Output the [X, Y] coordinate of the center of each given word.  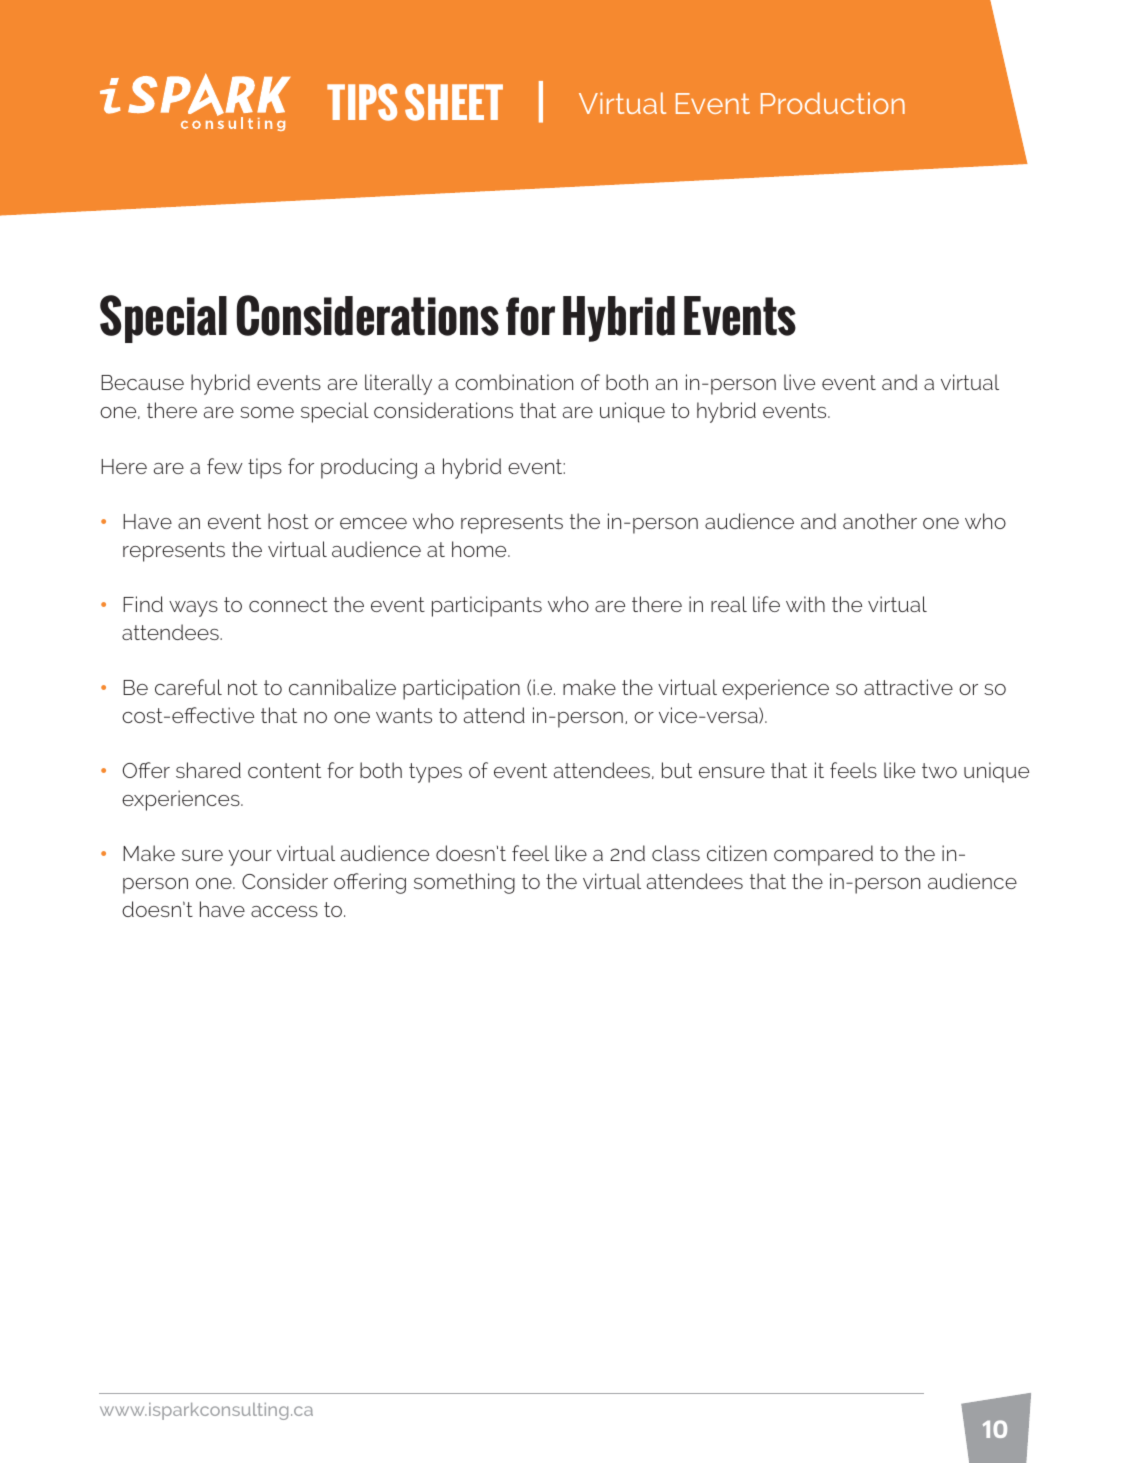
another [880, 521]
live [799, 382]
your [250, 858]
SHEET [454, 102]
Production [833, 103]
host [288, 521]
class [676, 853]
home [480, 549]
